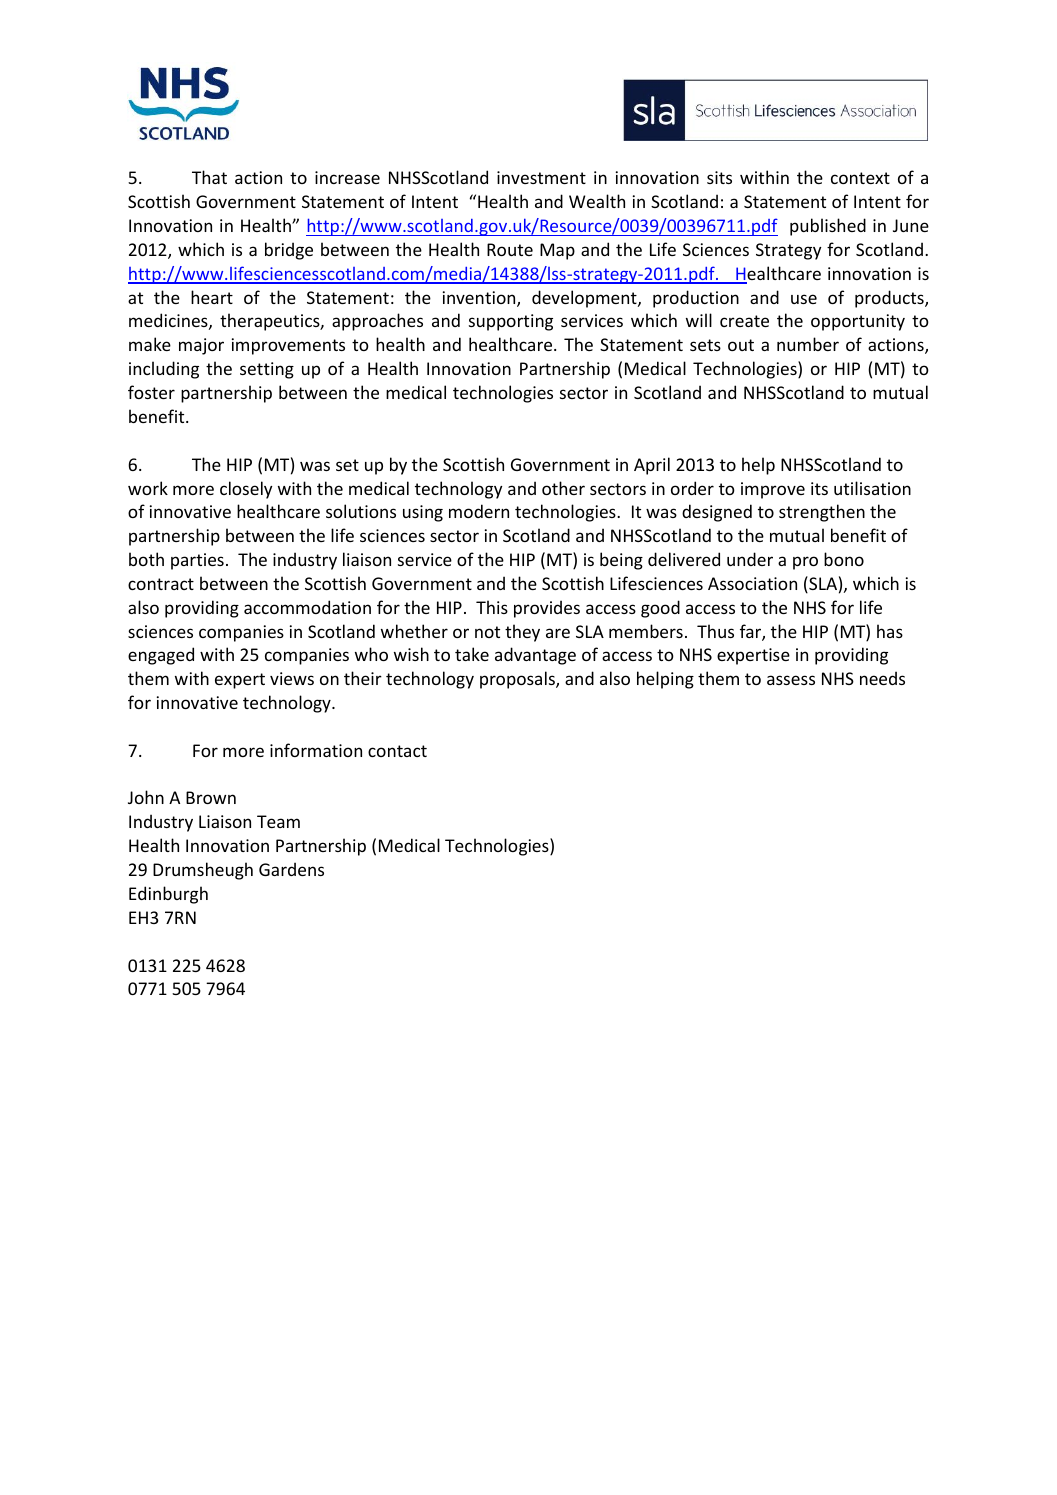  Describe the element at coordinates (860, 178) in the document. I see `context` at that location.
